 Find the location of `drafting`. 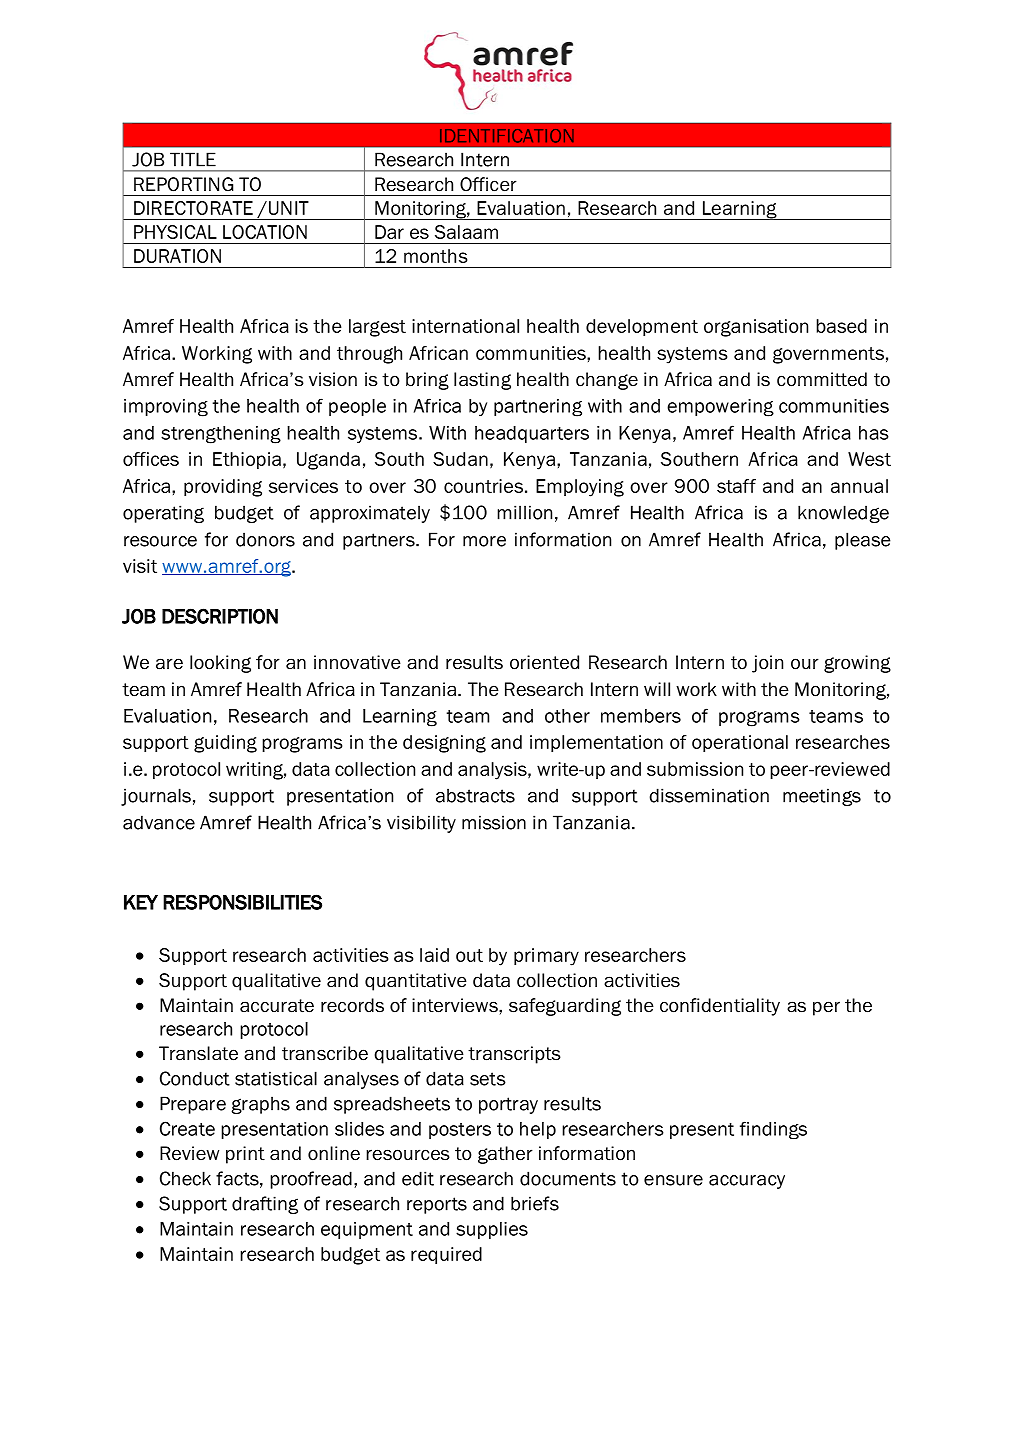

drafting is located at coordinates (265, 1205).
